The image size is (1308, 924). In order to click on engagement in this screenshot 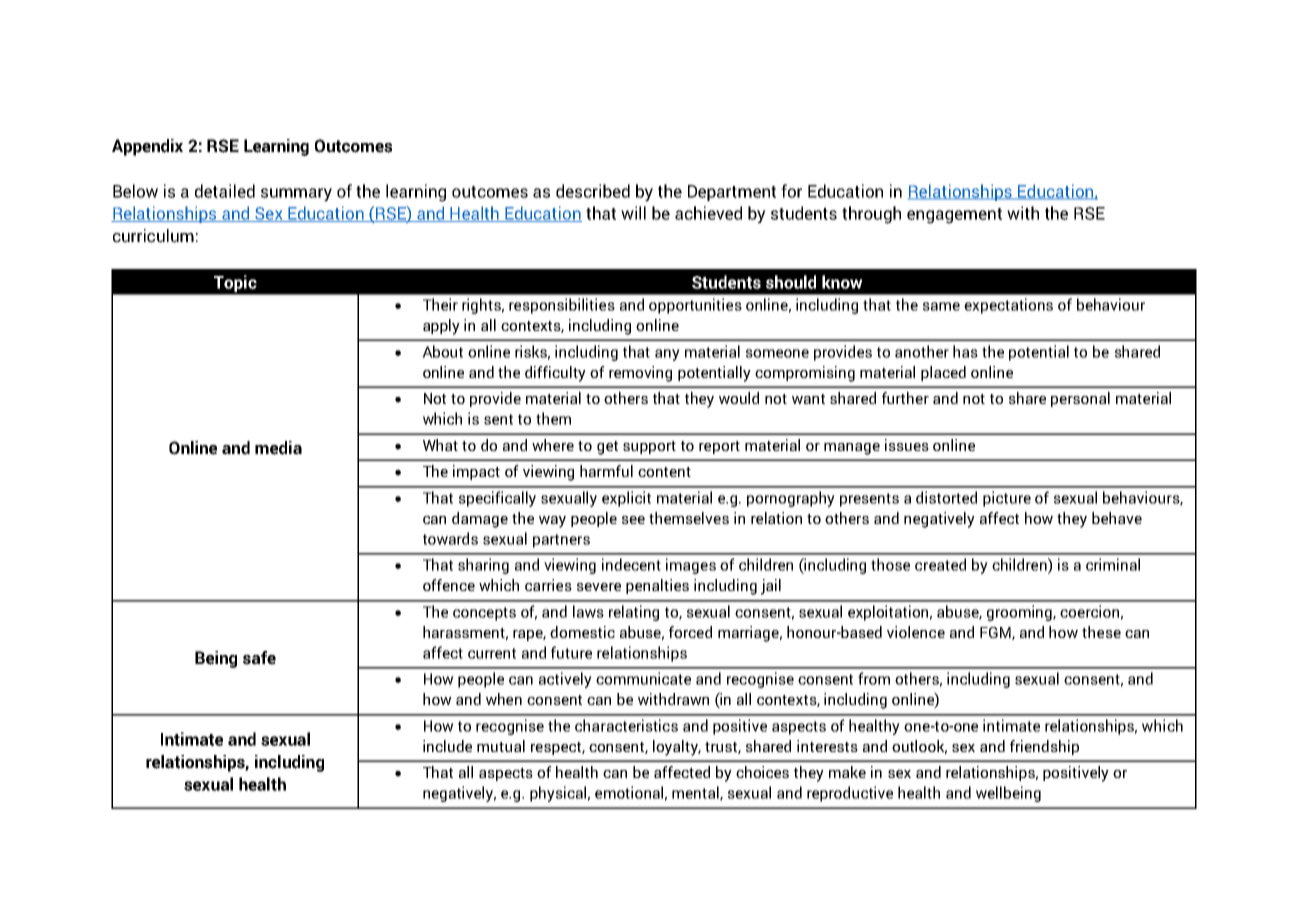, I will do `click(954, 216)`.
